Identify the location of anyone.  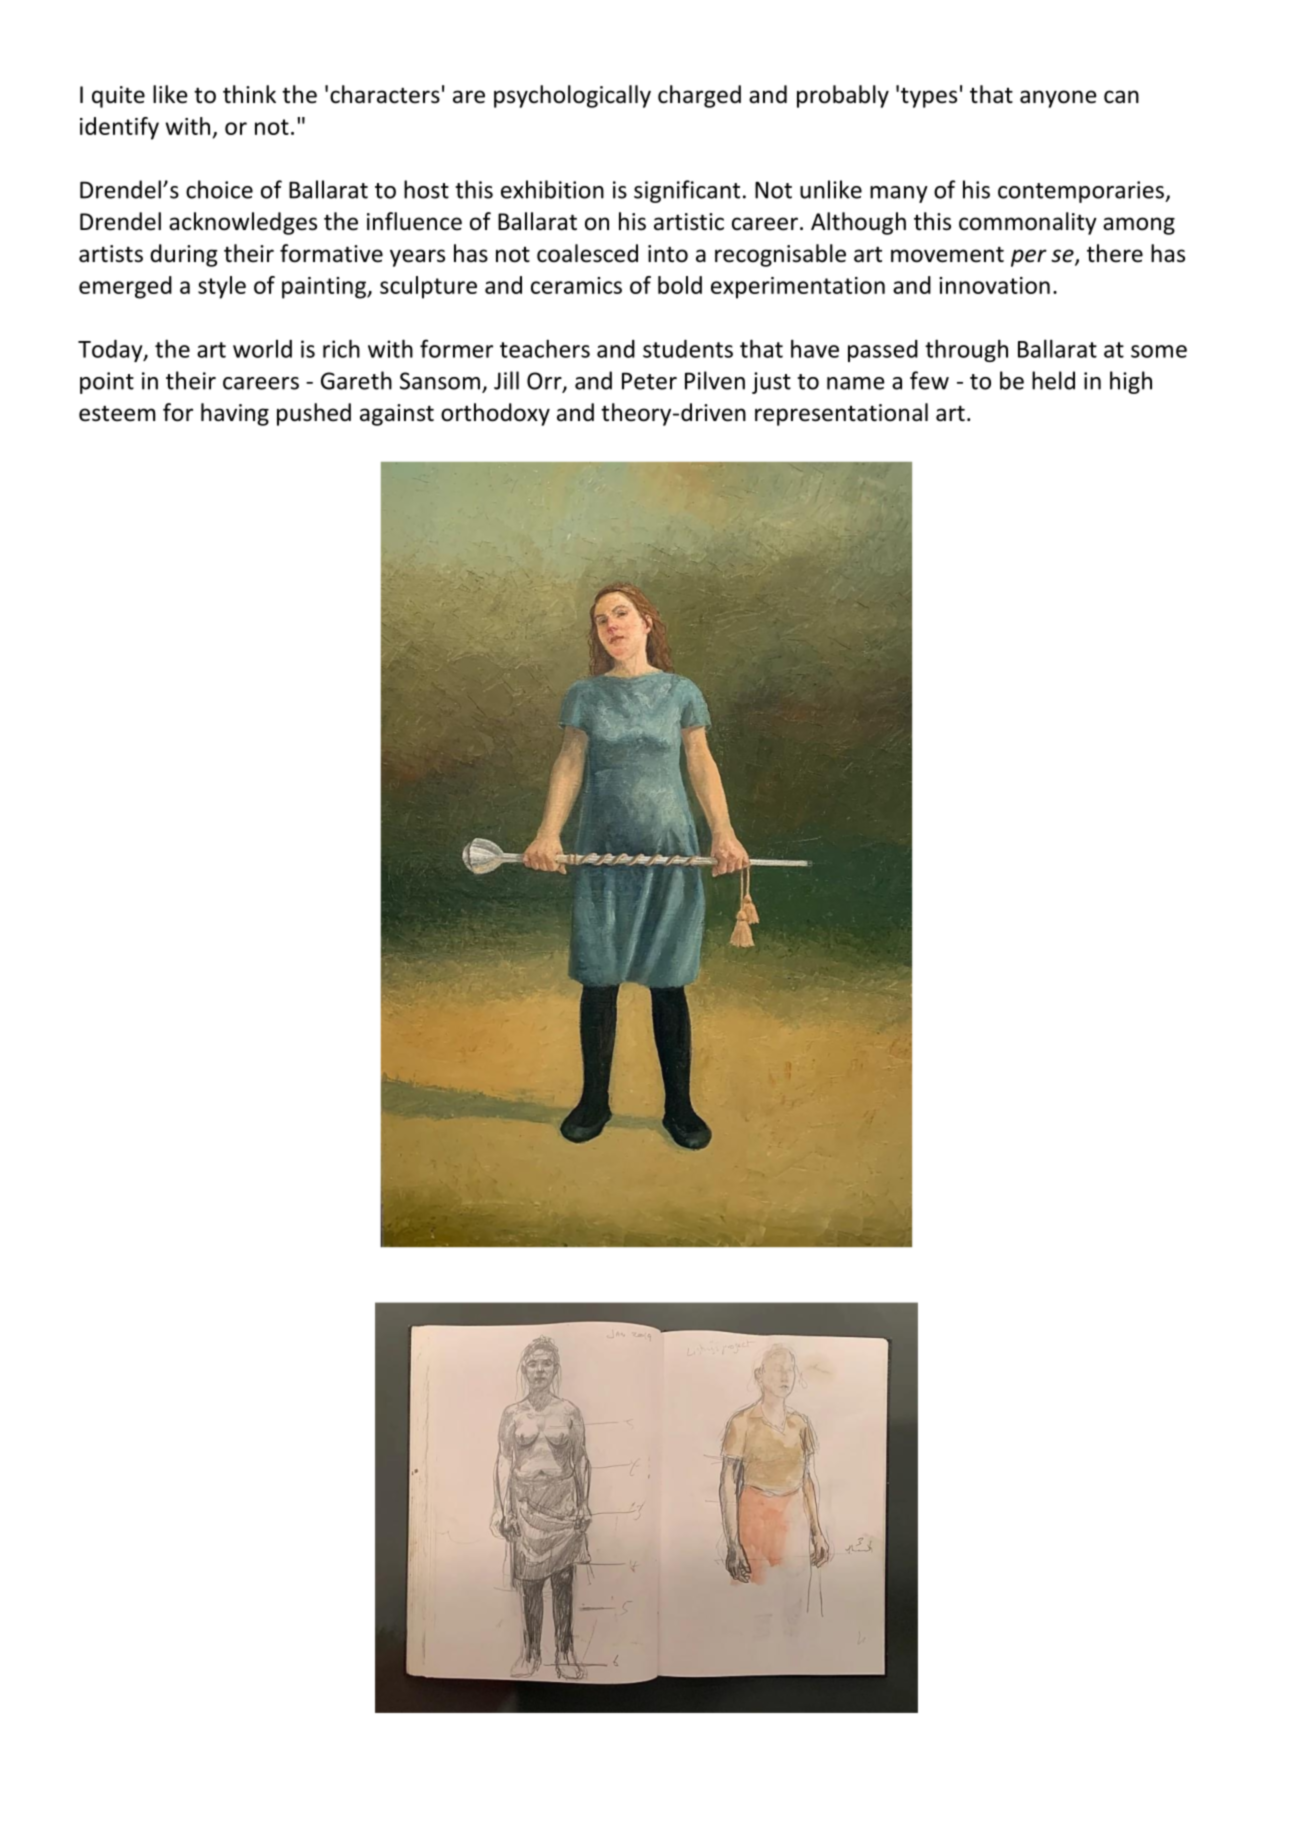
(1058, 99).
